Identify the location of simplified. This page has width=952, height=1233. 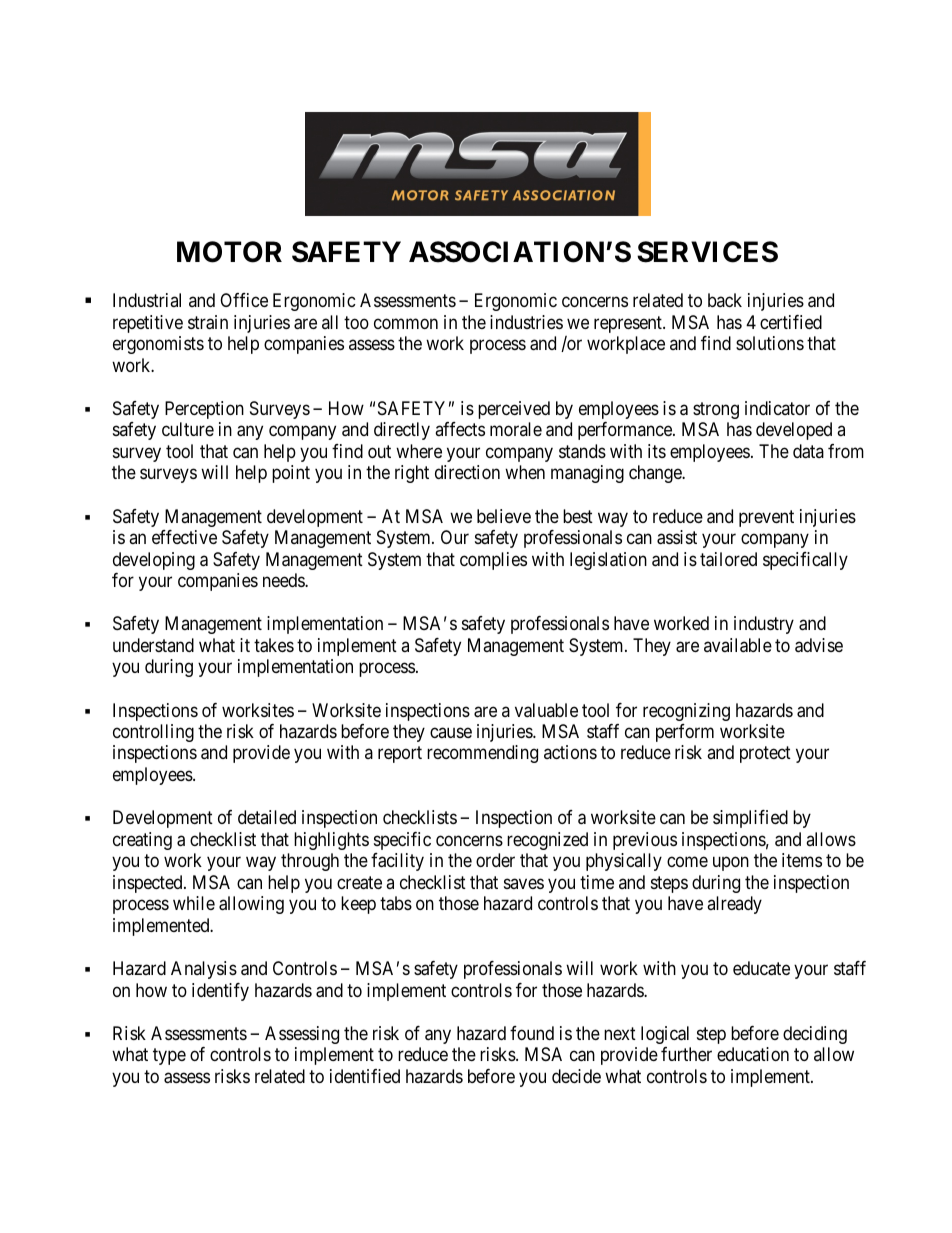
(750, 819).
